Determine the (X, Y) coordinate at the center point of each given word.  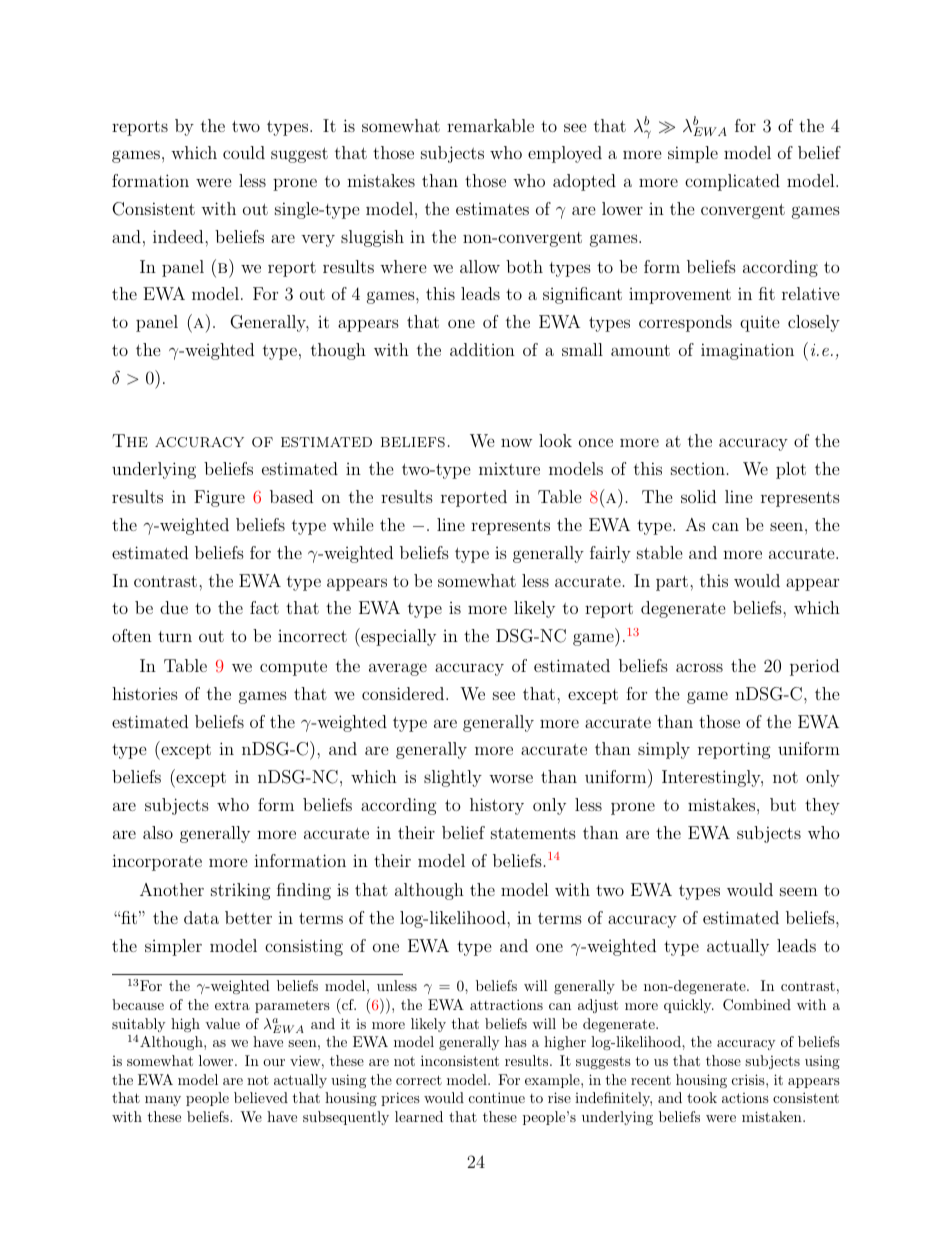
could (244, 152)
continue (497, 1097)
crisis (748, 1079)
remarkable (490, 125)
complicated (732, 182)
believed (261, 1097)
